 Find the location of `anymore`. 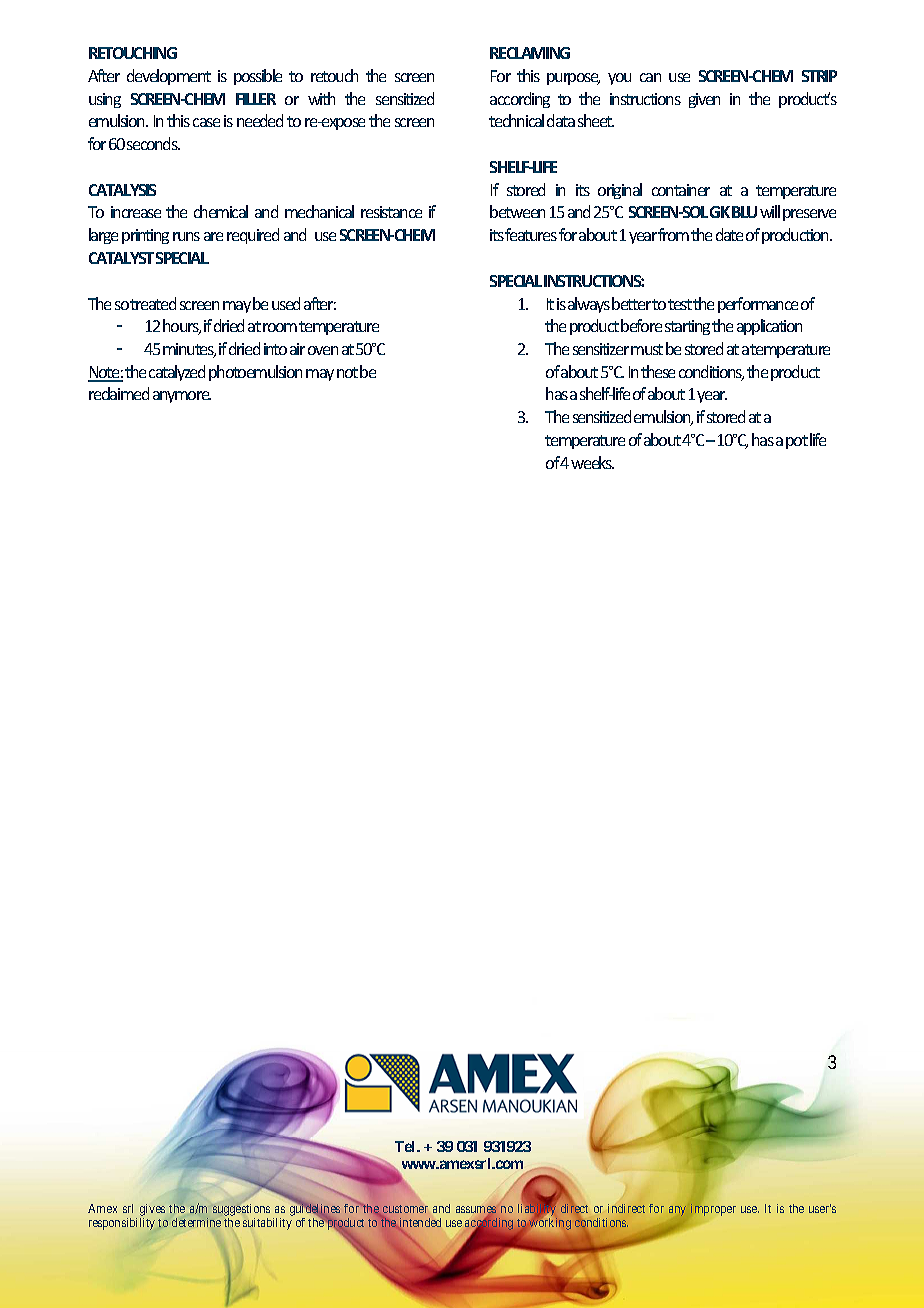

anymore is located at coordinates (182, 397).
